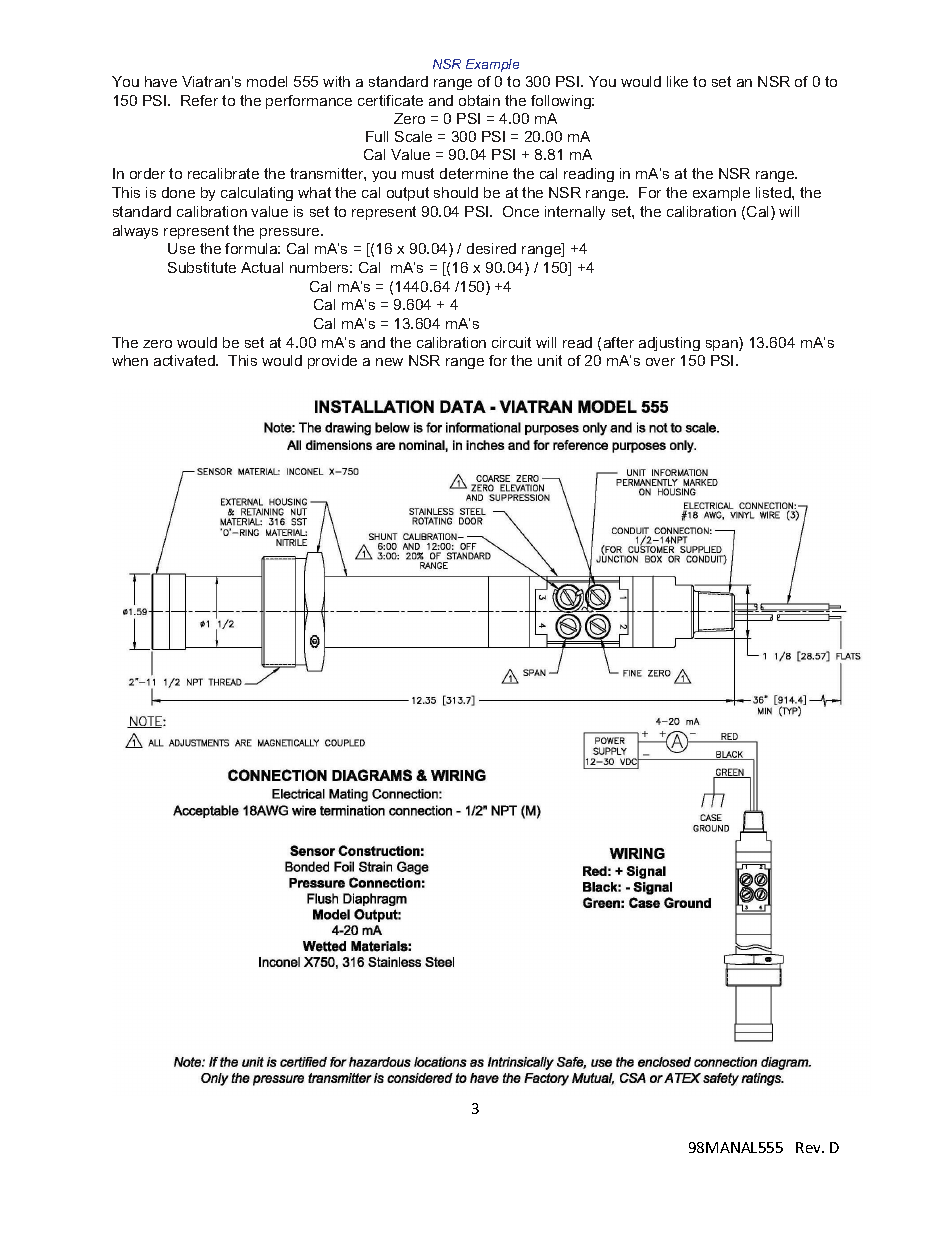 The image size is (952, 1233). Describe the element at coordinates (677, 81) in the screenshot. I see `like` at that location.
